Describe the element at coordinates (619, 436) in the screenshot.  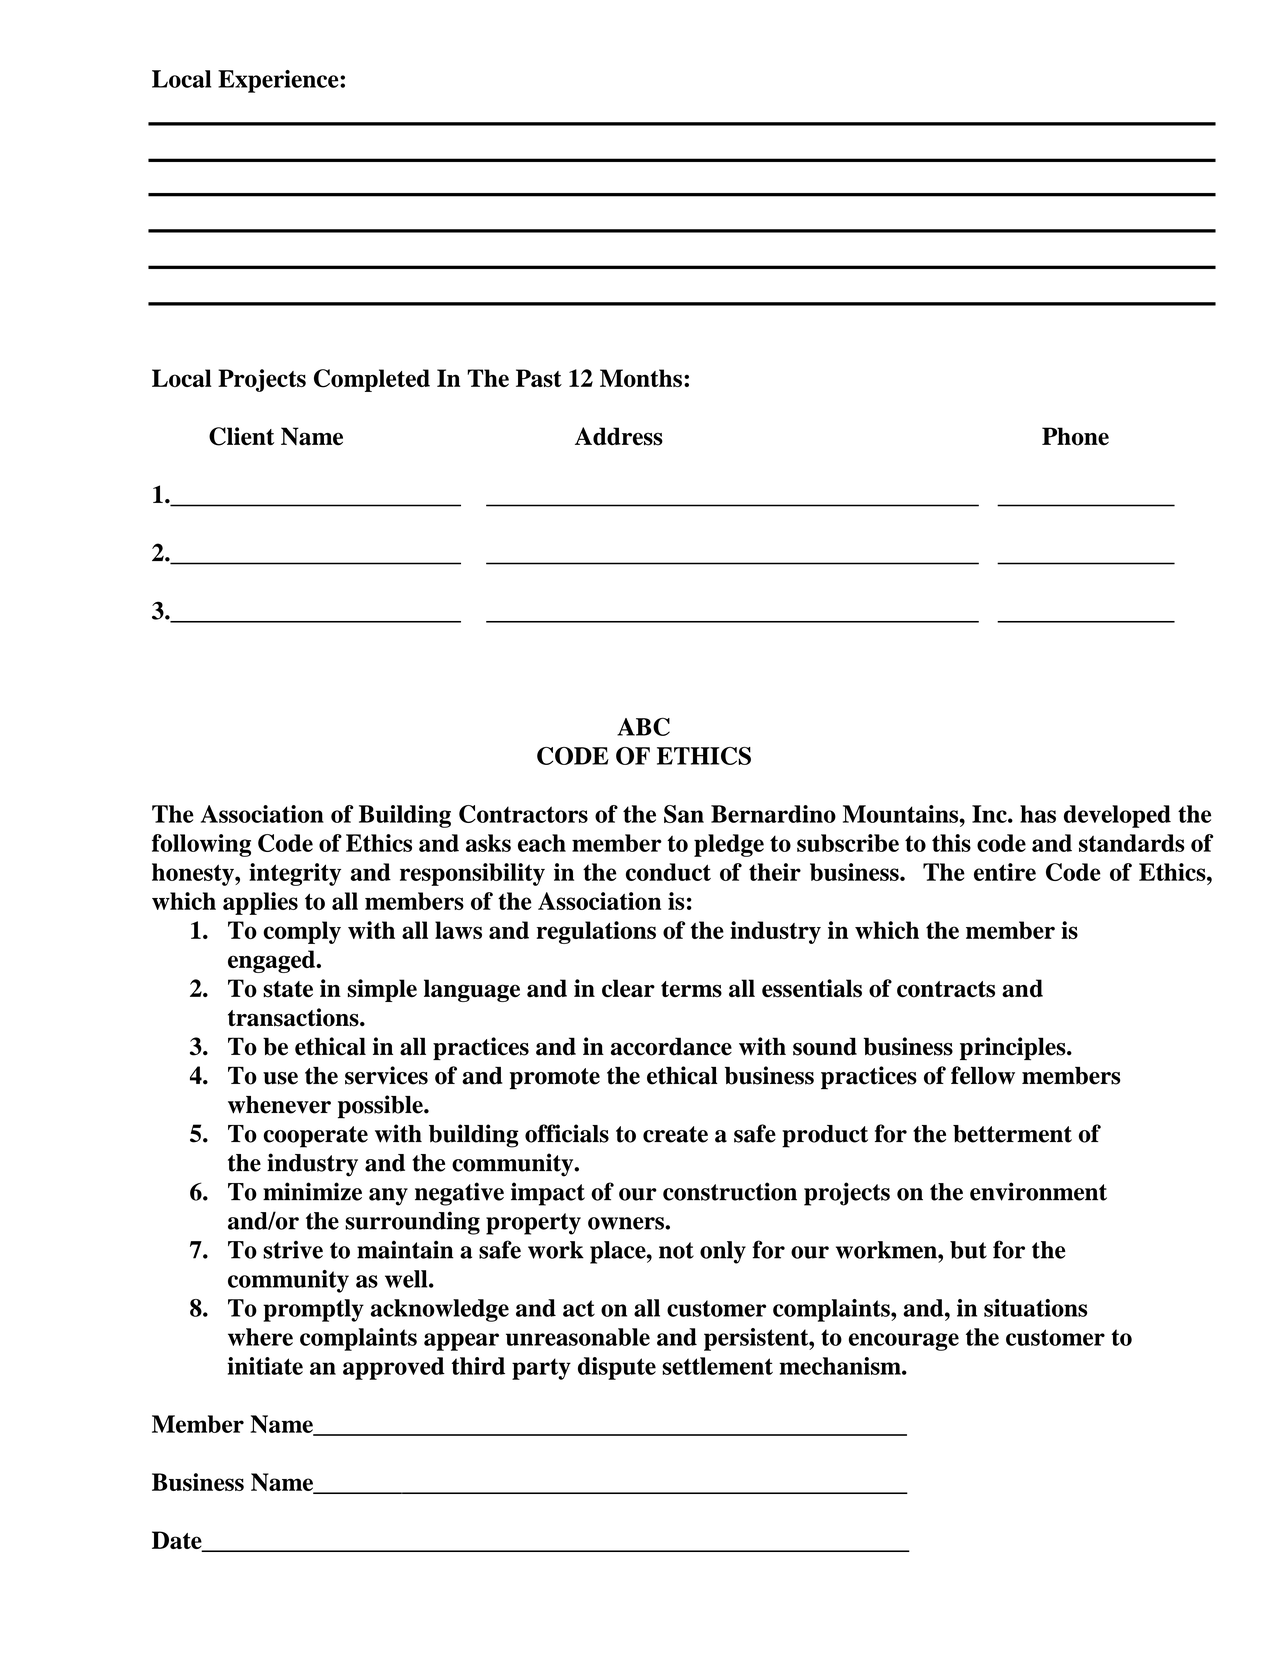
I see `Address` at that location.
